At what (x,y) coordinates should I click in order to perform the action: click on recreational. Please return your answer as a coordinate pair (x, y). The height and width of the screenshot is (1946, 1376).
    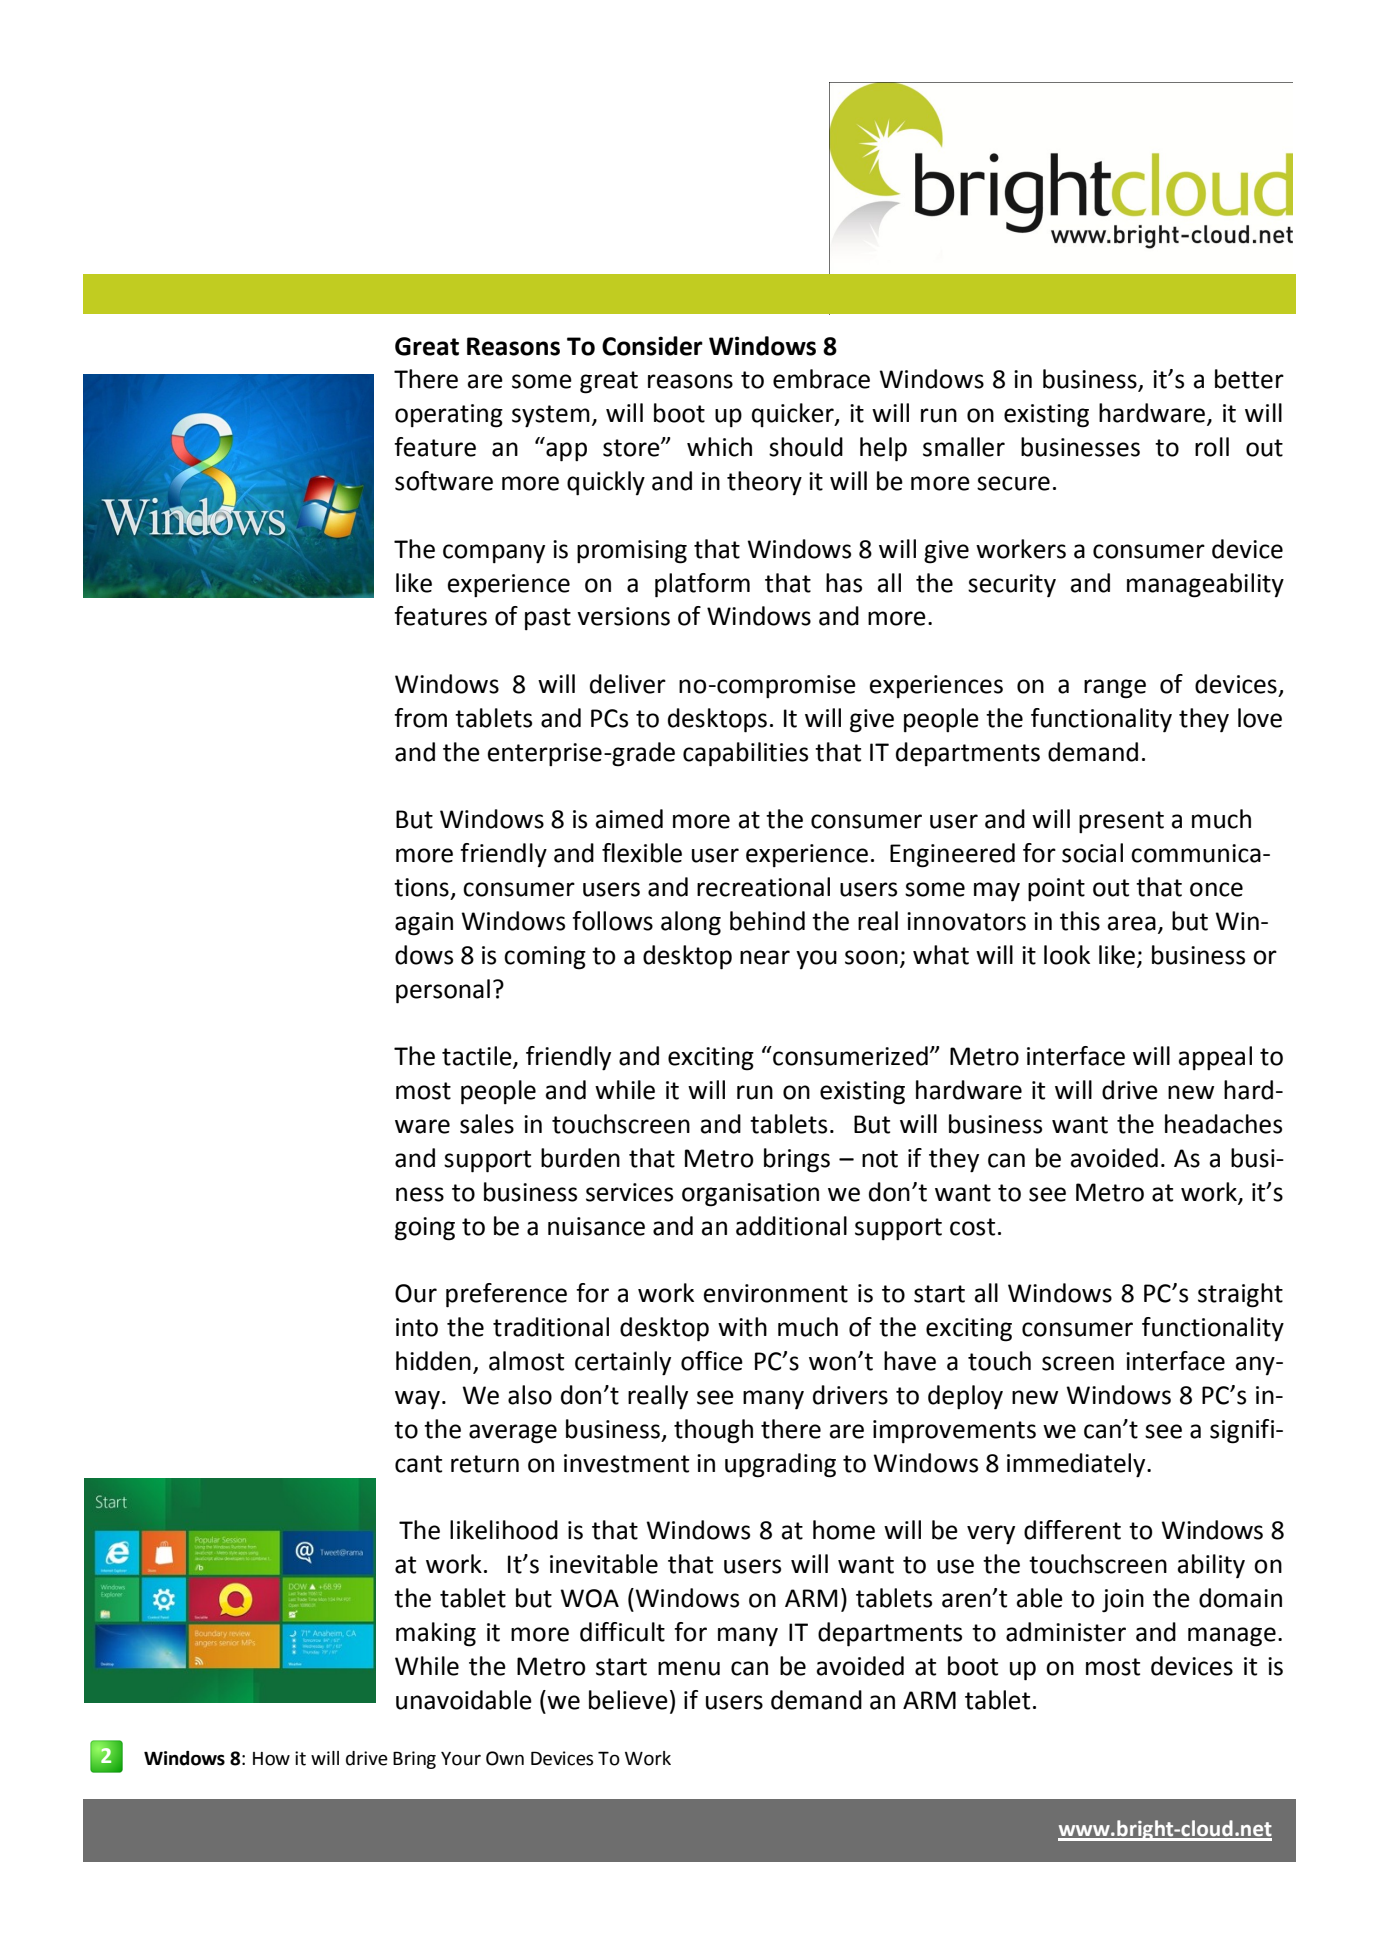
    Looking at the image, I should click on (763, 887).
